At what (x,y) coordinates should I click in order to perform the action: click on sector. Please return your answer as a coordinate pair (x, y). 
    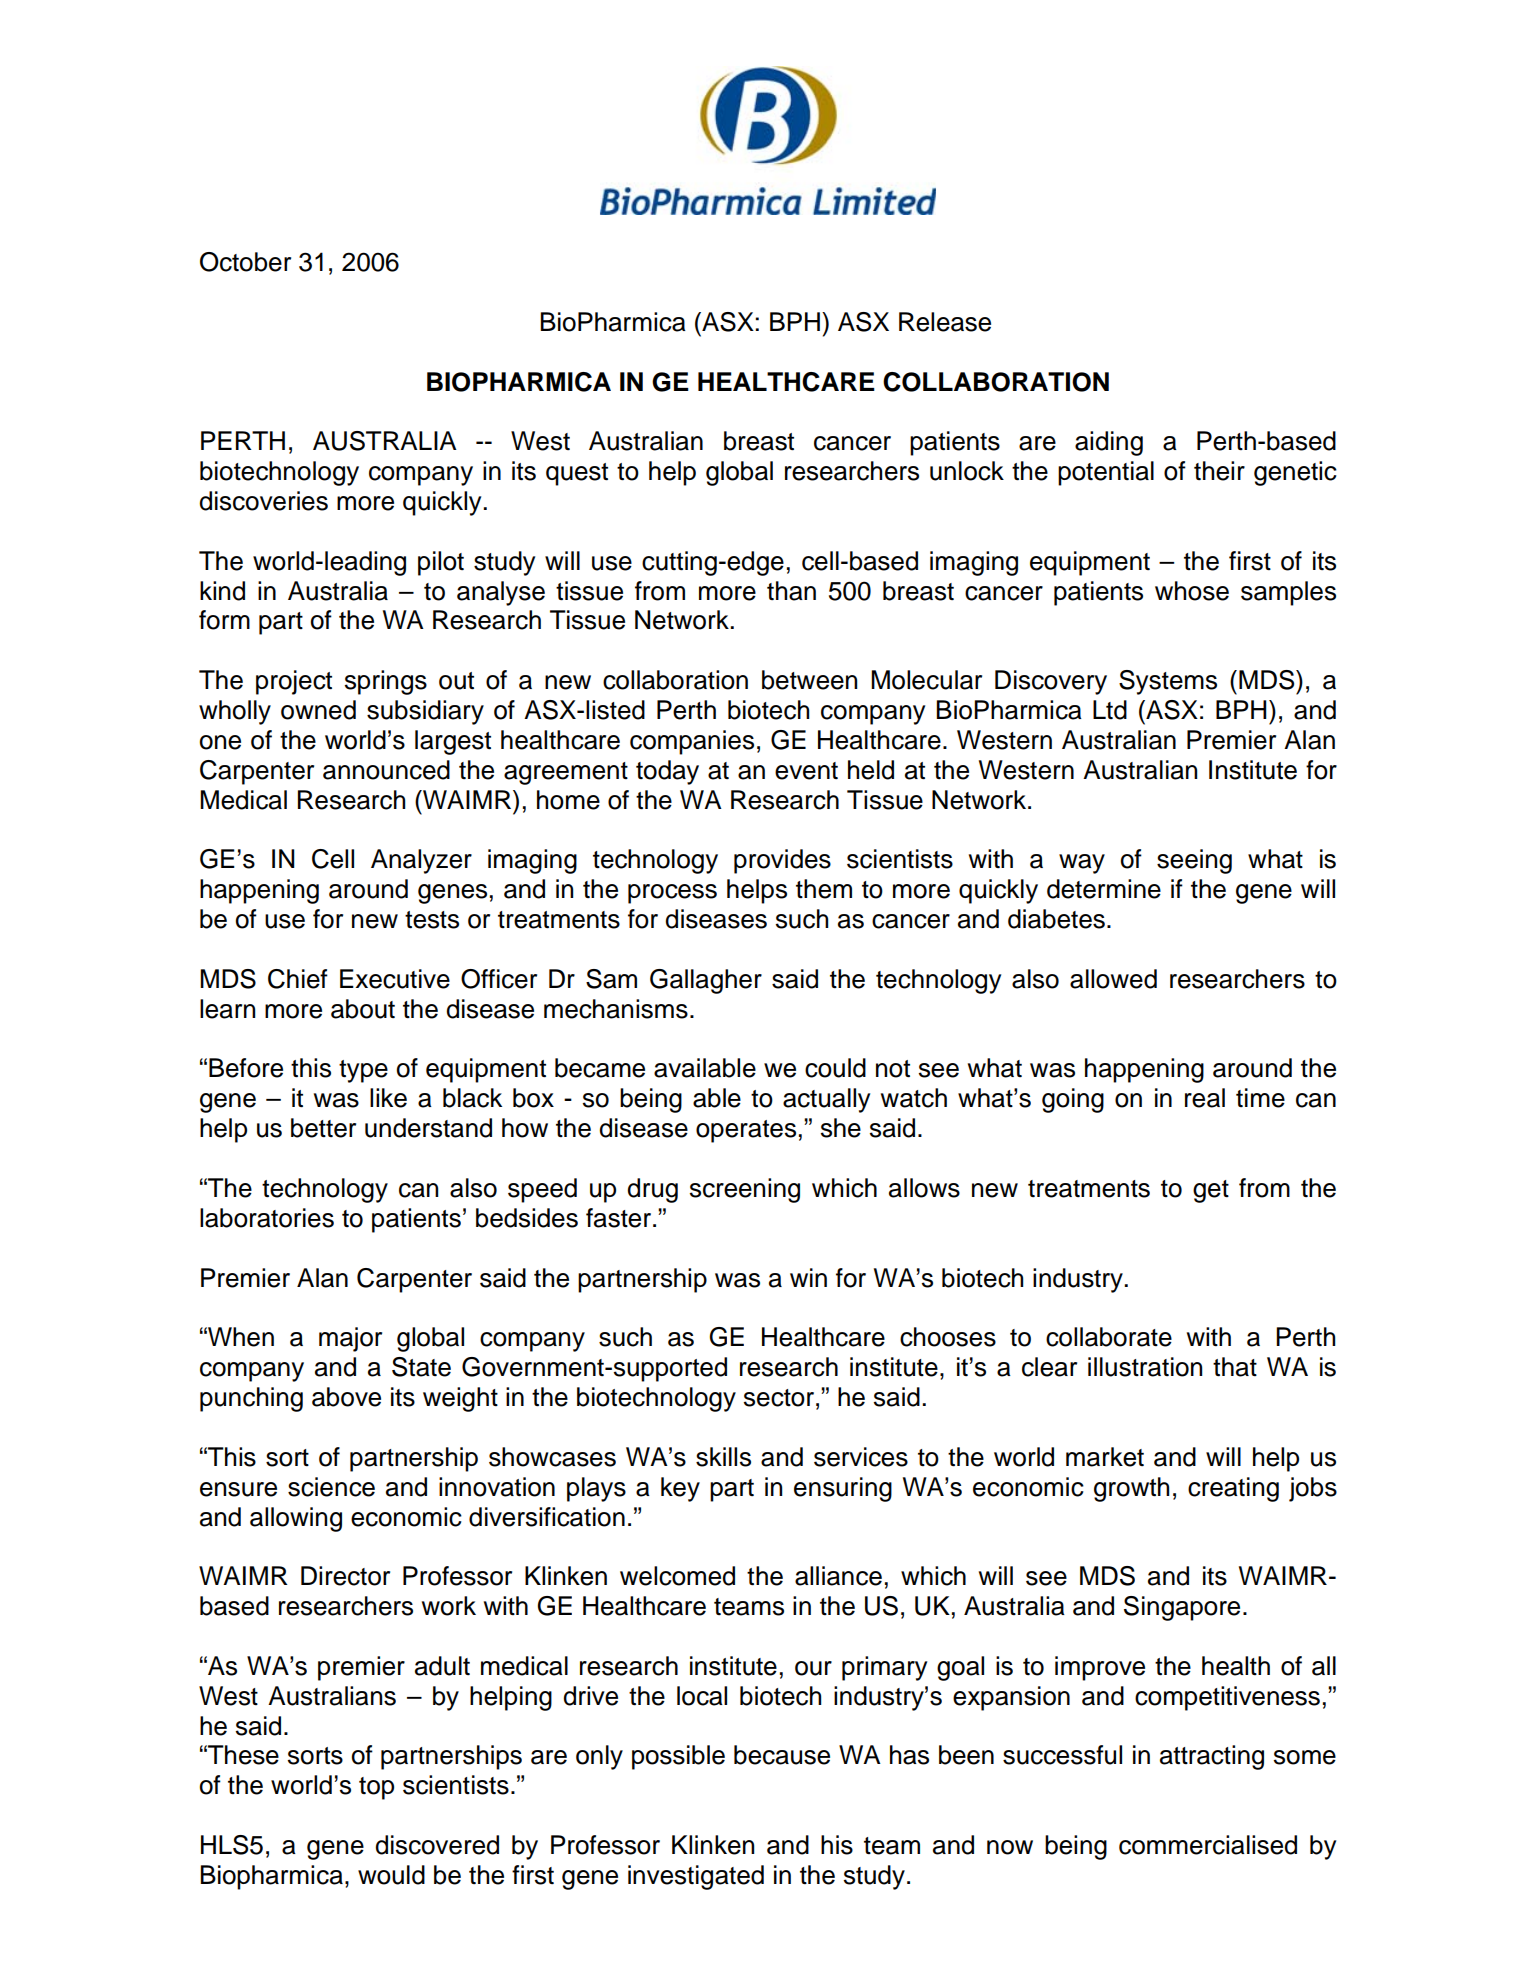
    Looking at the image, I should click on (779, 1398).
